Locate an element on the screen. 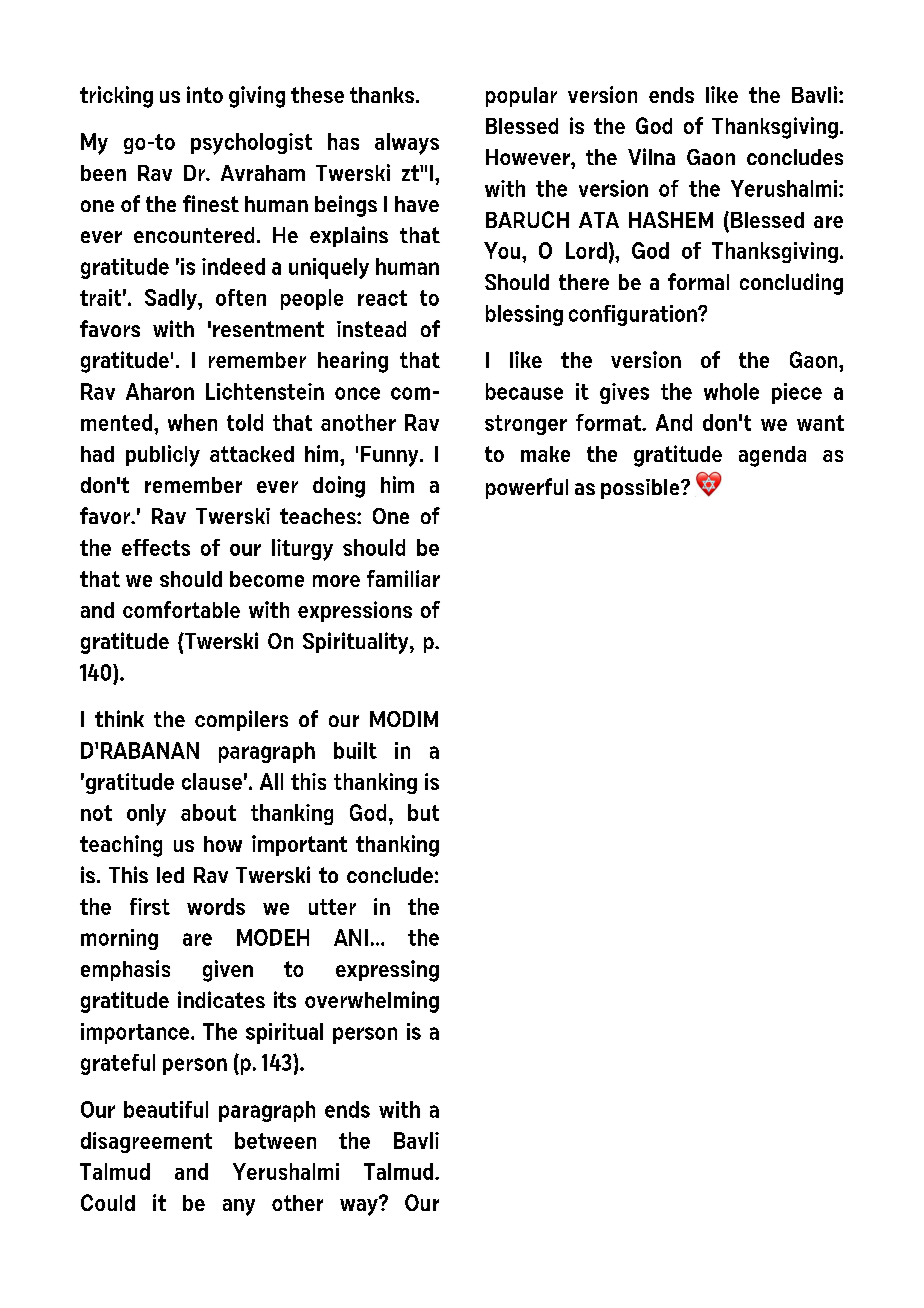  always is located at coordinates (407, 144).
